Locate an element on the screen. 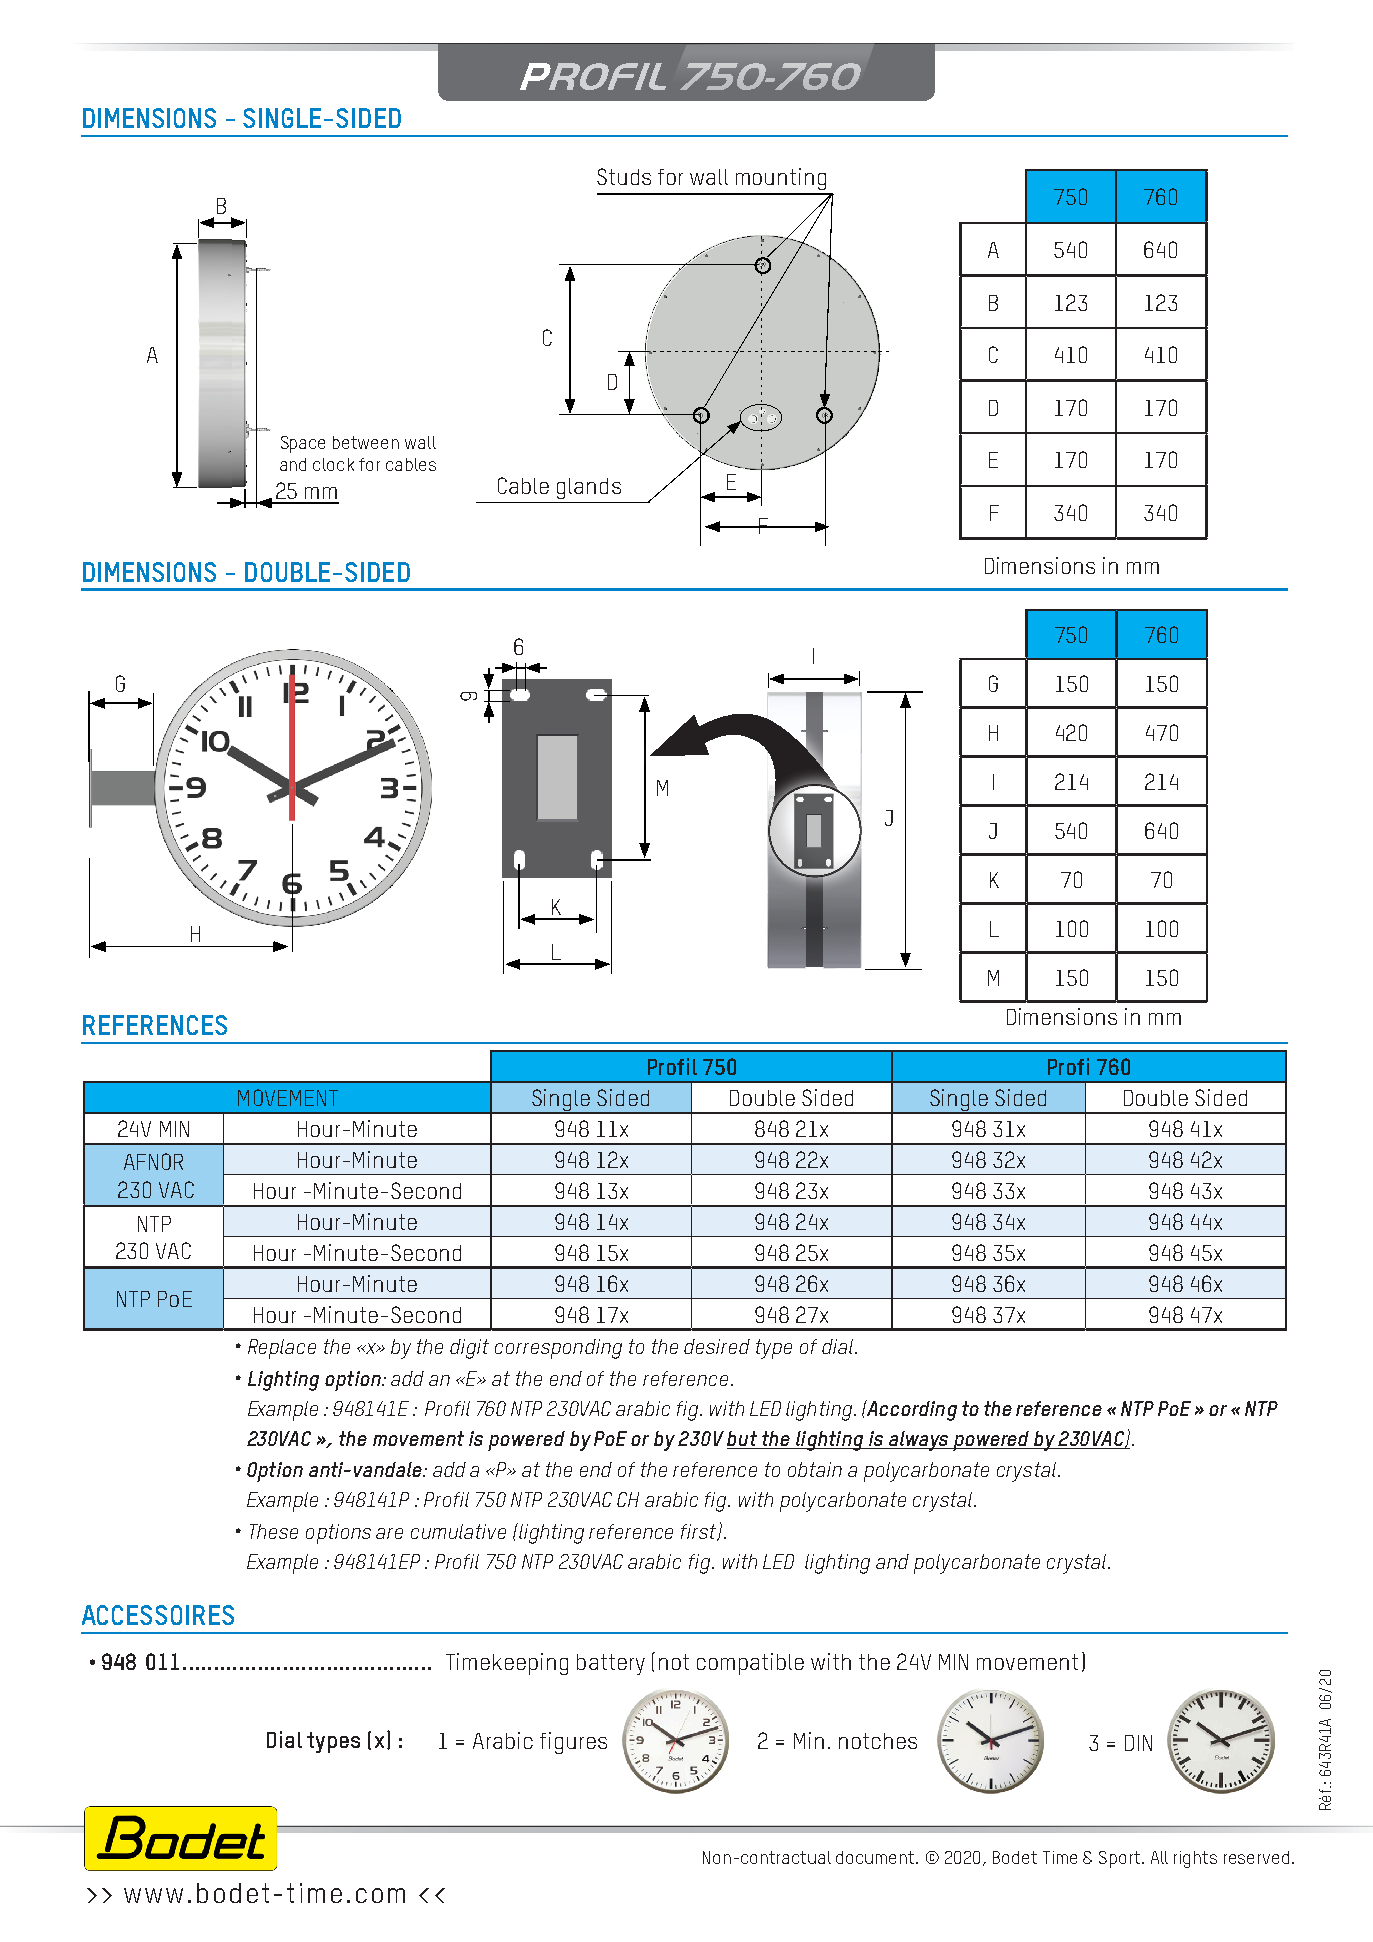  glands is located at coordinates (589, 488).
